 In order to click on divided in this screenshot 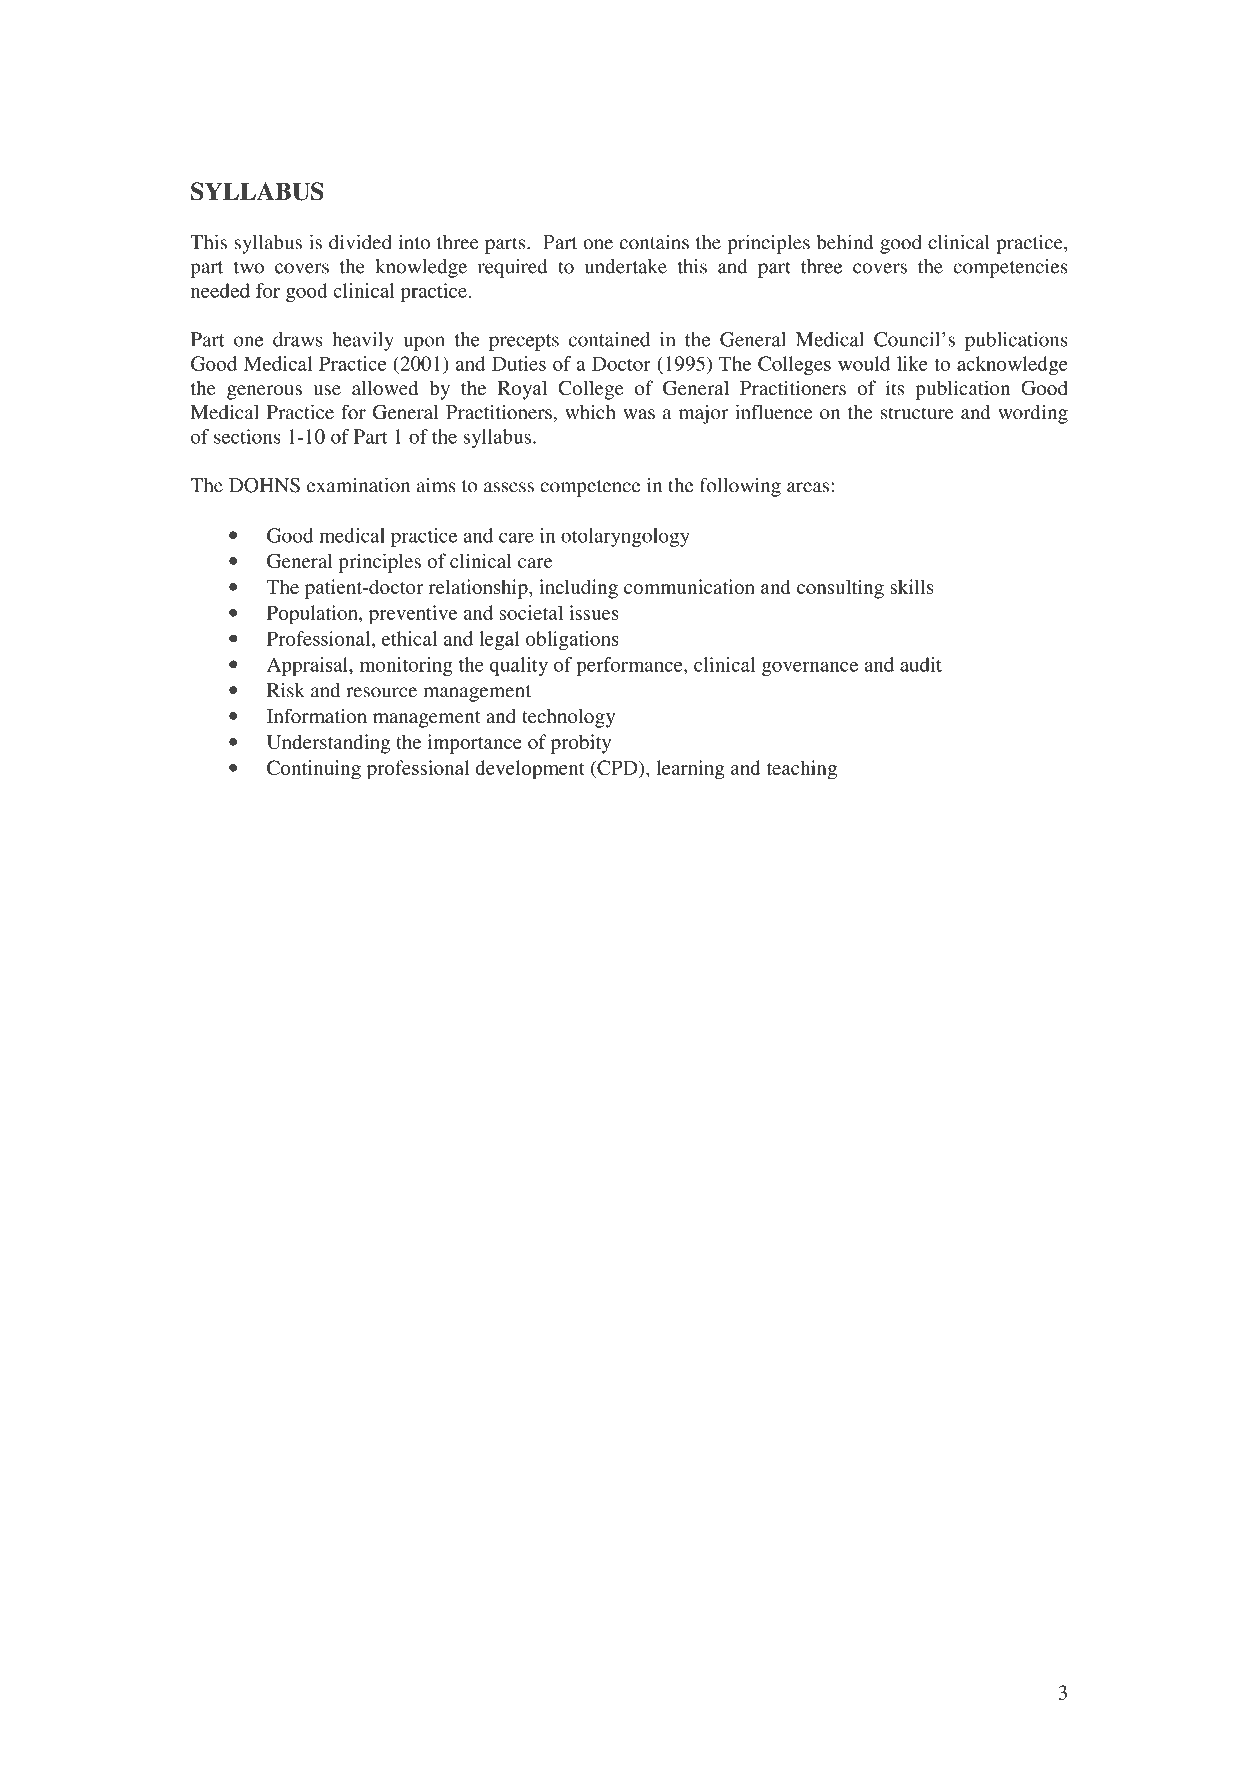, I will do `click(360, 242)`.
